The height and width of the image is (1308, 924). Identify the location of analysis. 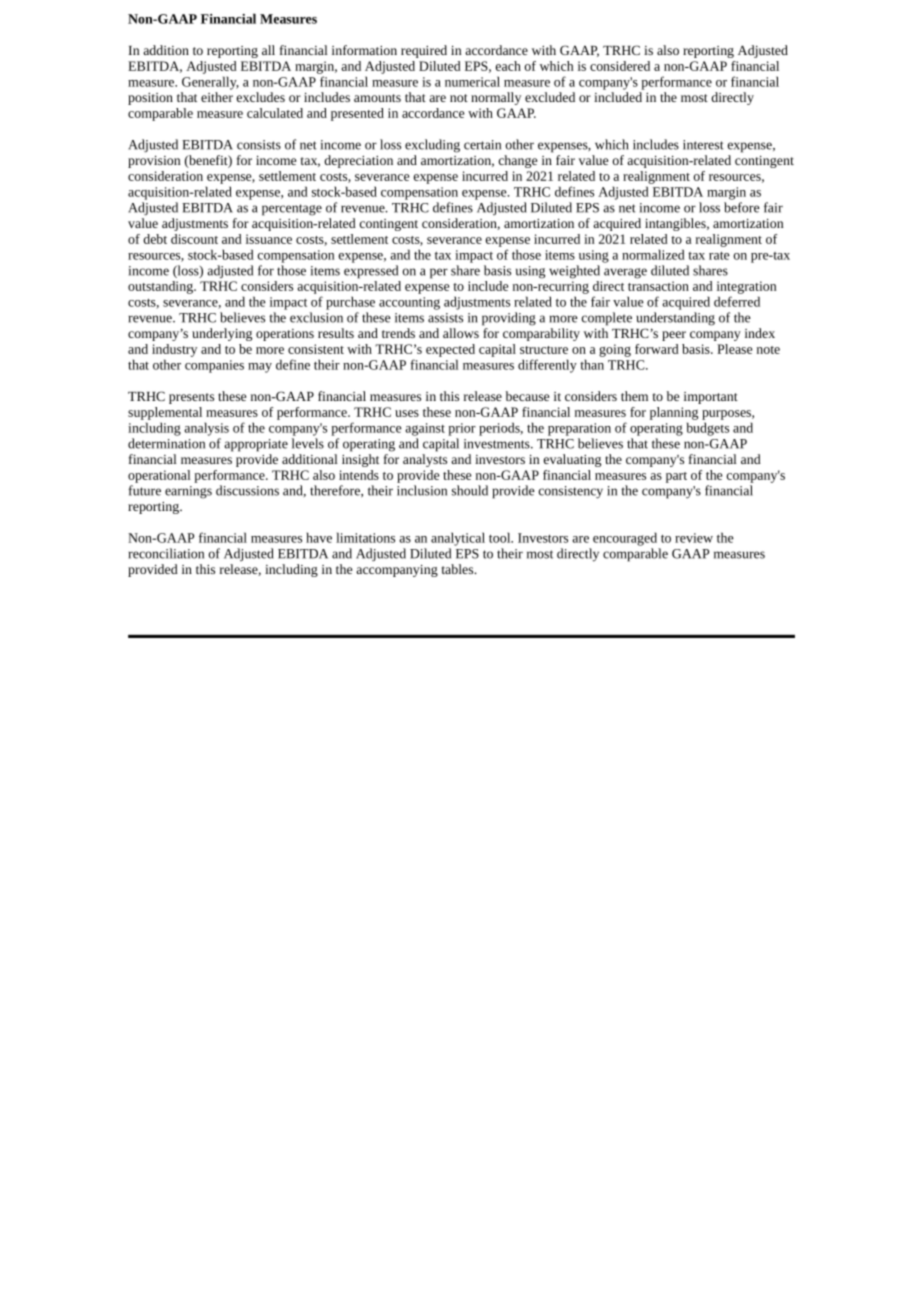
(206, 429).
